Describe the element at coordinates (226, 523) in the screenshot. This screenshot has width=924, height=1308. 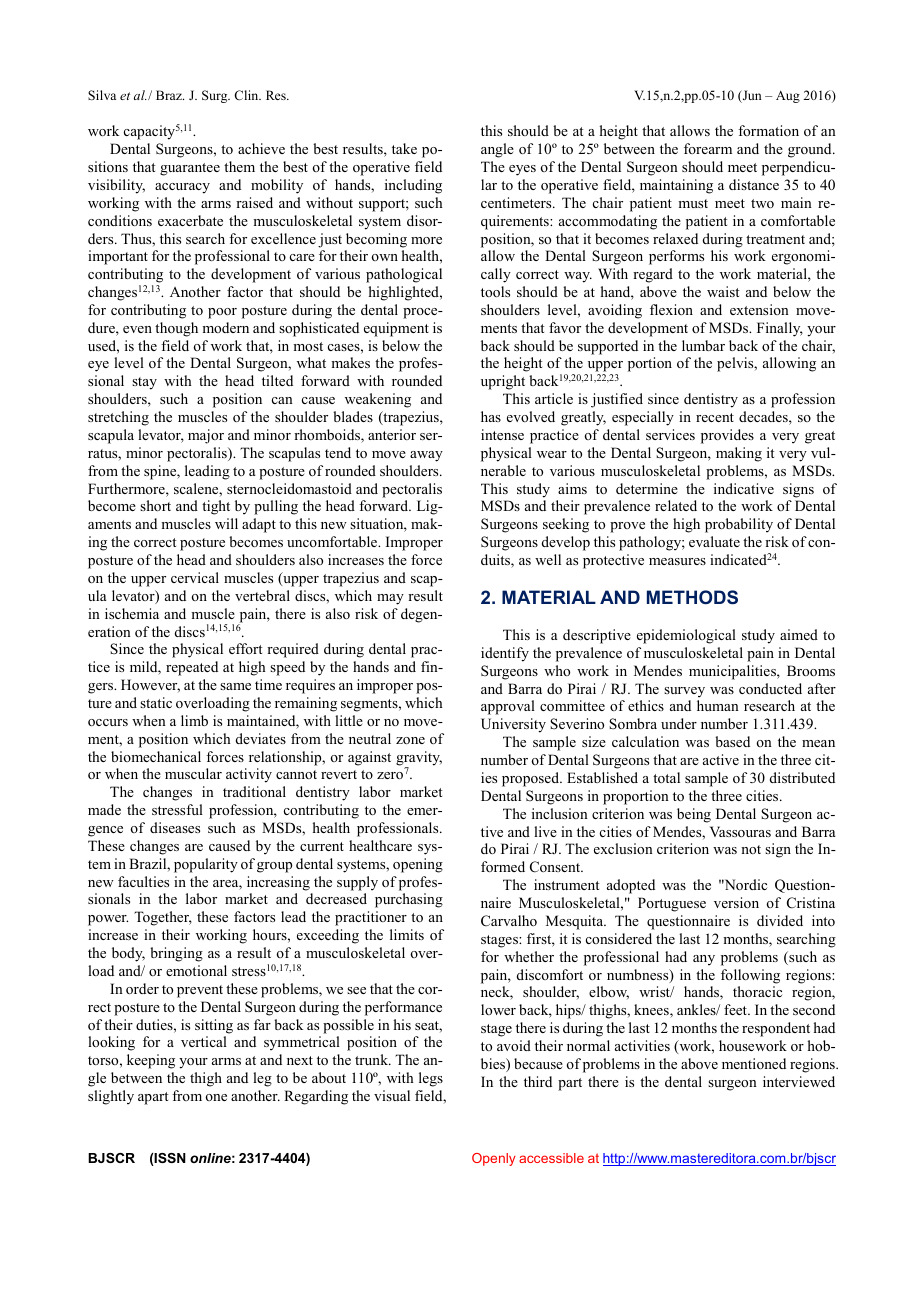
I see `will` at that location.
